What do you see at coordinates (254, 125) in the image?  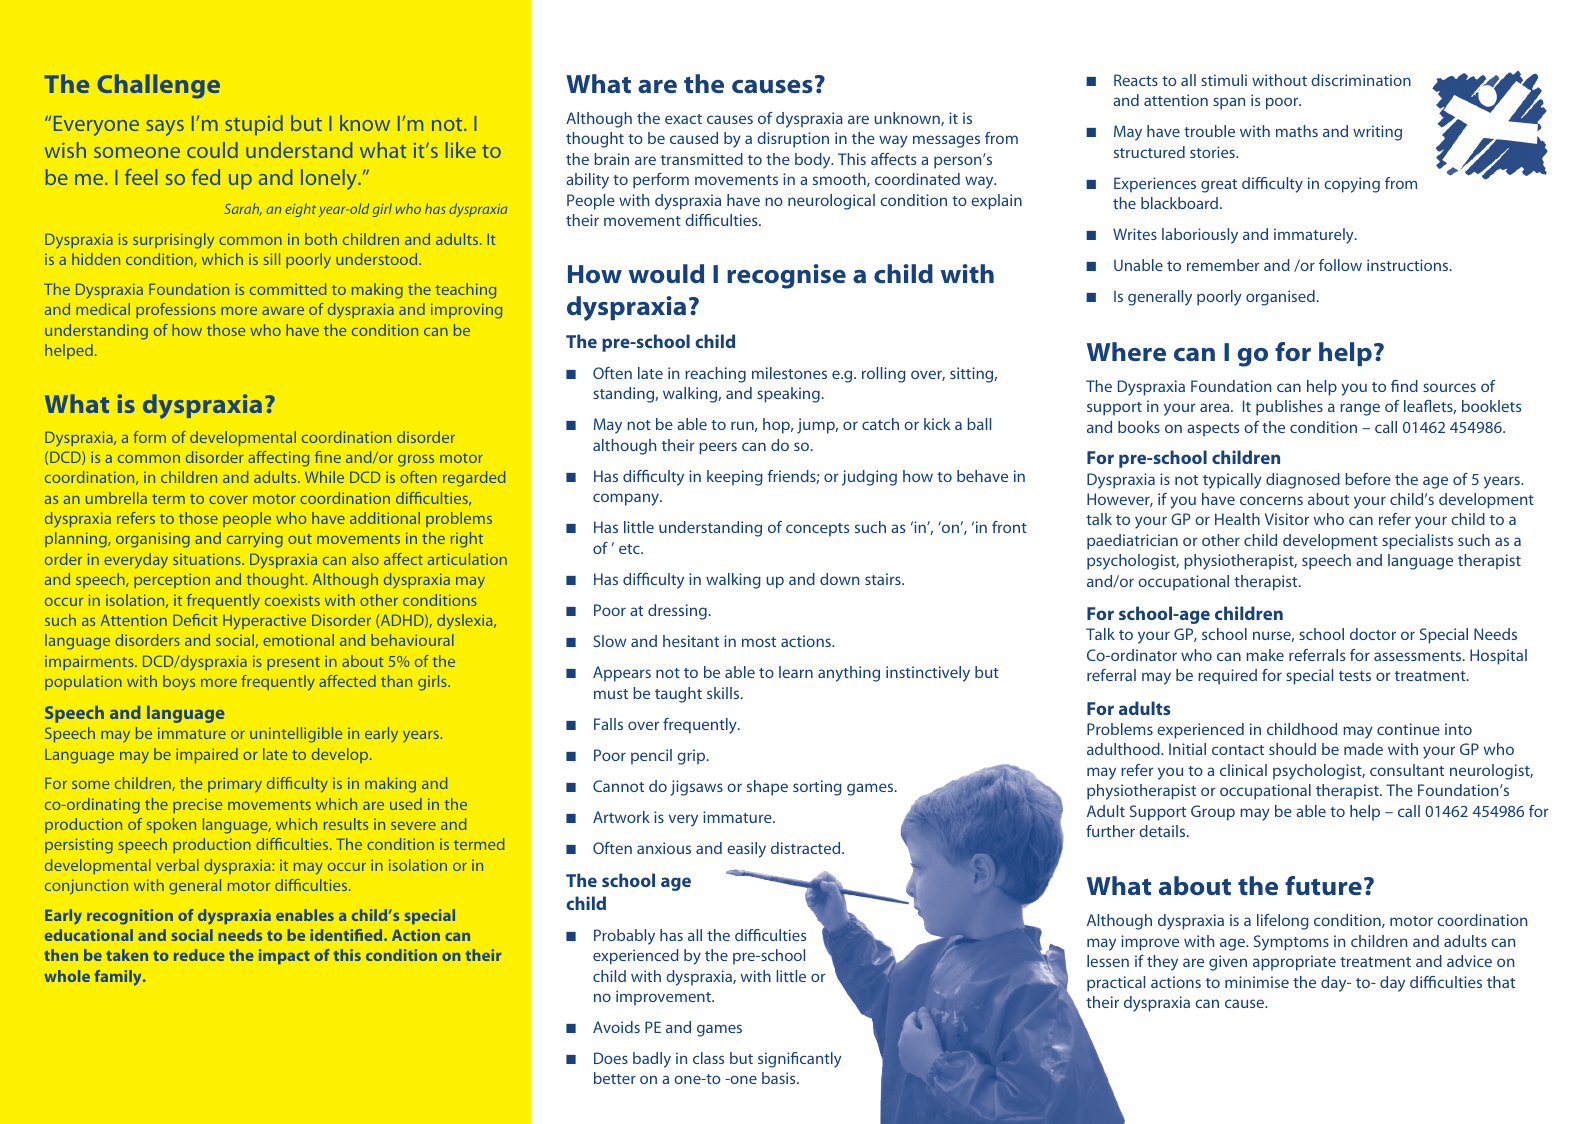 I see `stupid` at bounding box center [254, 125].
